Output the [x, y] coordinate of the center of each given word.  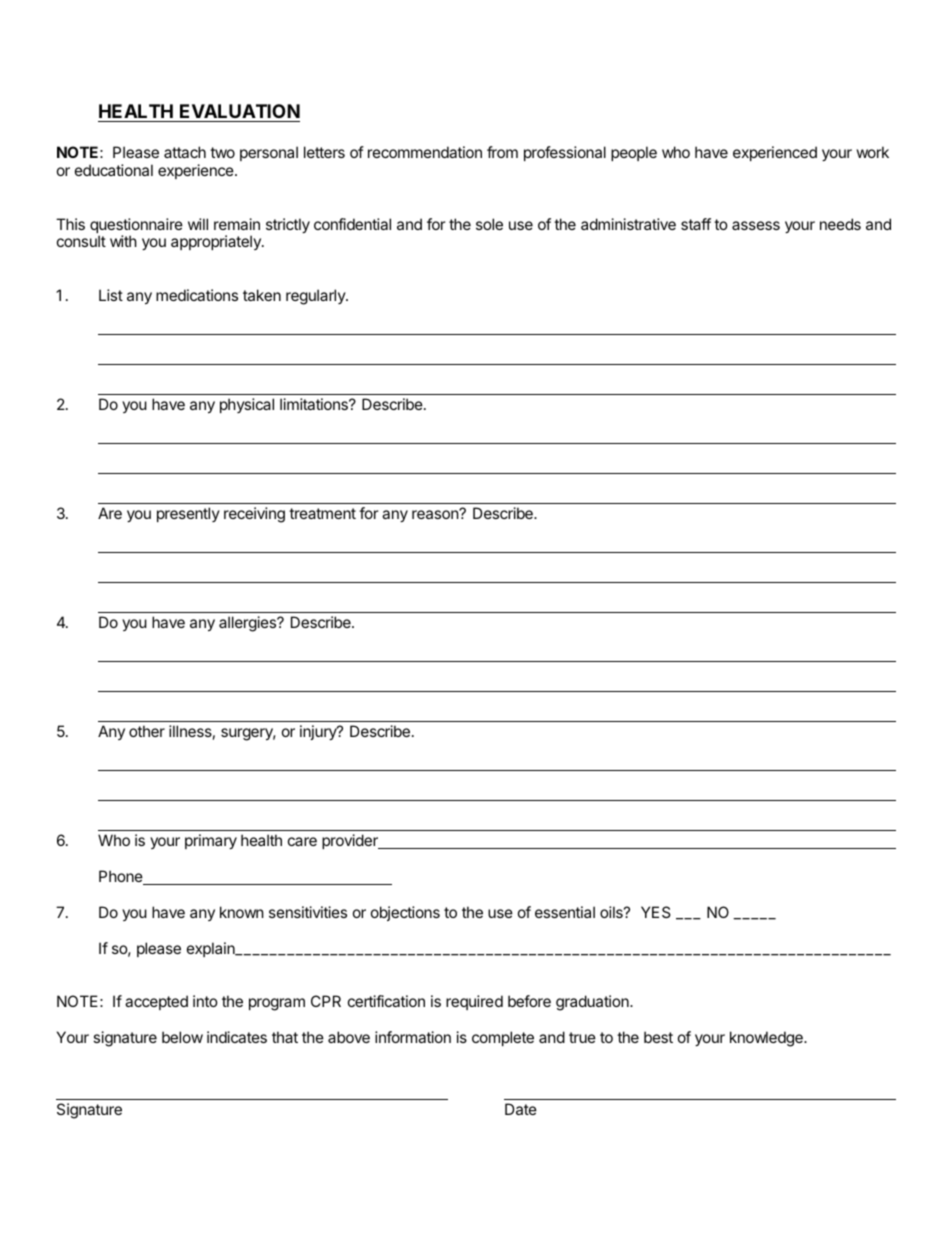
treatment [322, 513]
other [147, 731]
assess [756, 225]
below [182, 1037]
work [873, 152]
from [502, 152]
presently [188, 514]
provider [351, 841]
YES [656, 912]
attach [185, 152]
